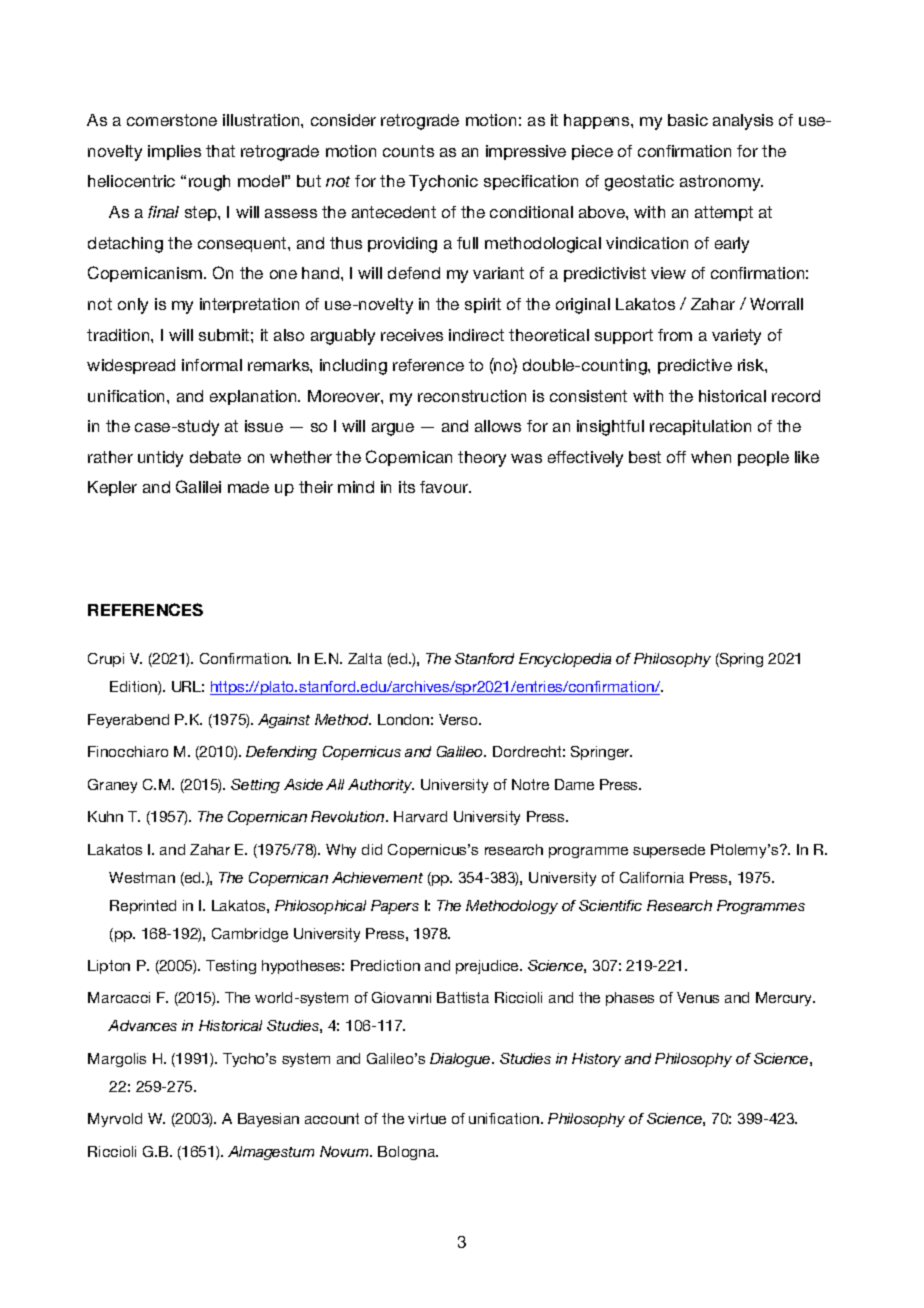 This image has width=924, height=1308. I want to click on supersede, so click(669, 851).
